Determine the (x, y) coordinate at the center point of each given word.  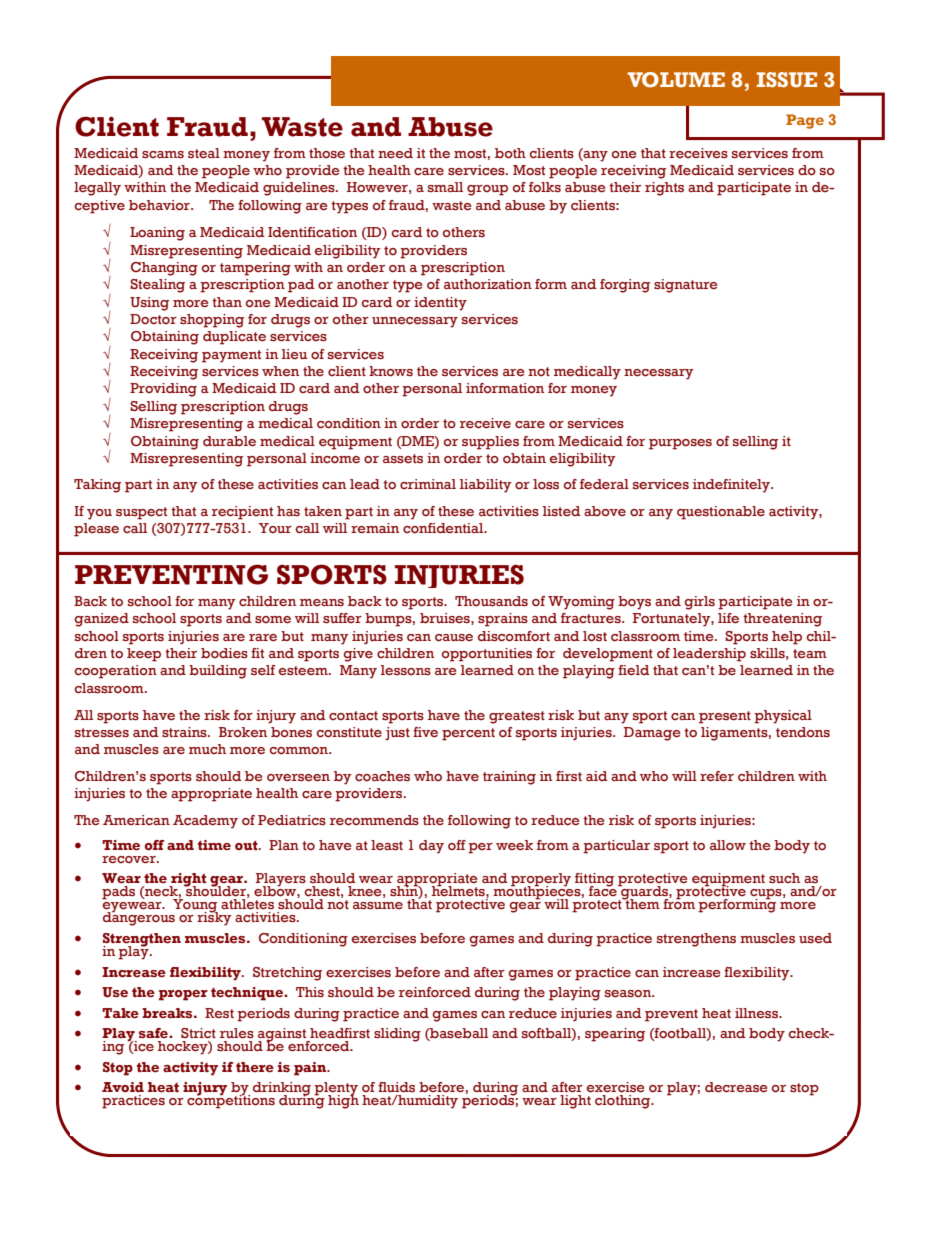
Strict (198, 1033)
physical (783, 717)
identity (440, 304)
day (431, 847)
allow (728, 845)
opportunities (487, 655)
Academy (205, 822)
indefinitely (733, 486)
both (510, 153)
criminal (428, 484)
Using (149, 304)
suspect (141, 513)
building (218, 672)
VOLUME (676, 80)
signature (685, 286)
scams (163, 155)
